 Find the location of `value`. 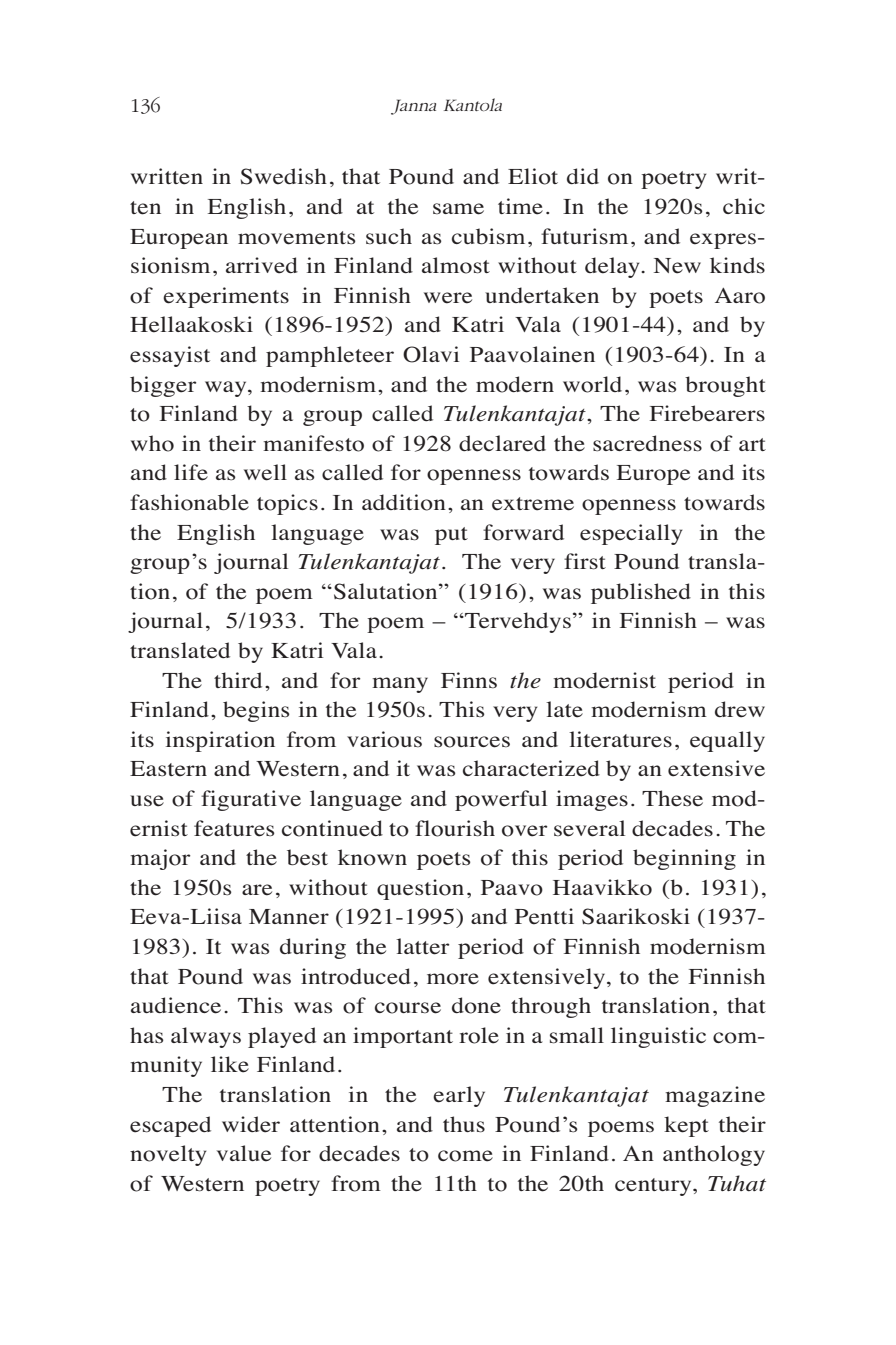

value is located at coordinates (244, 1153).
